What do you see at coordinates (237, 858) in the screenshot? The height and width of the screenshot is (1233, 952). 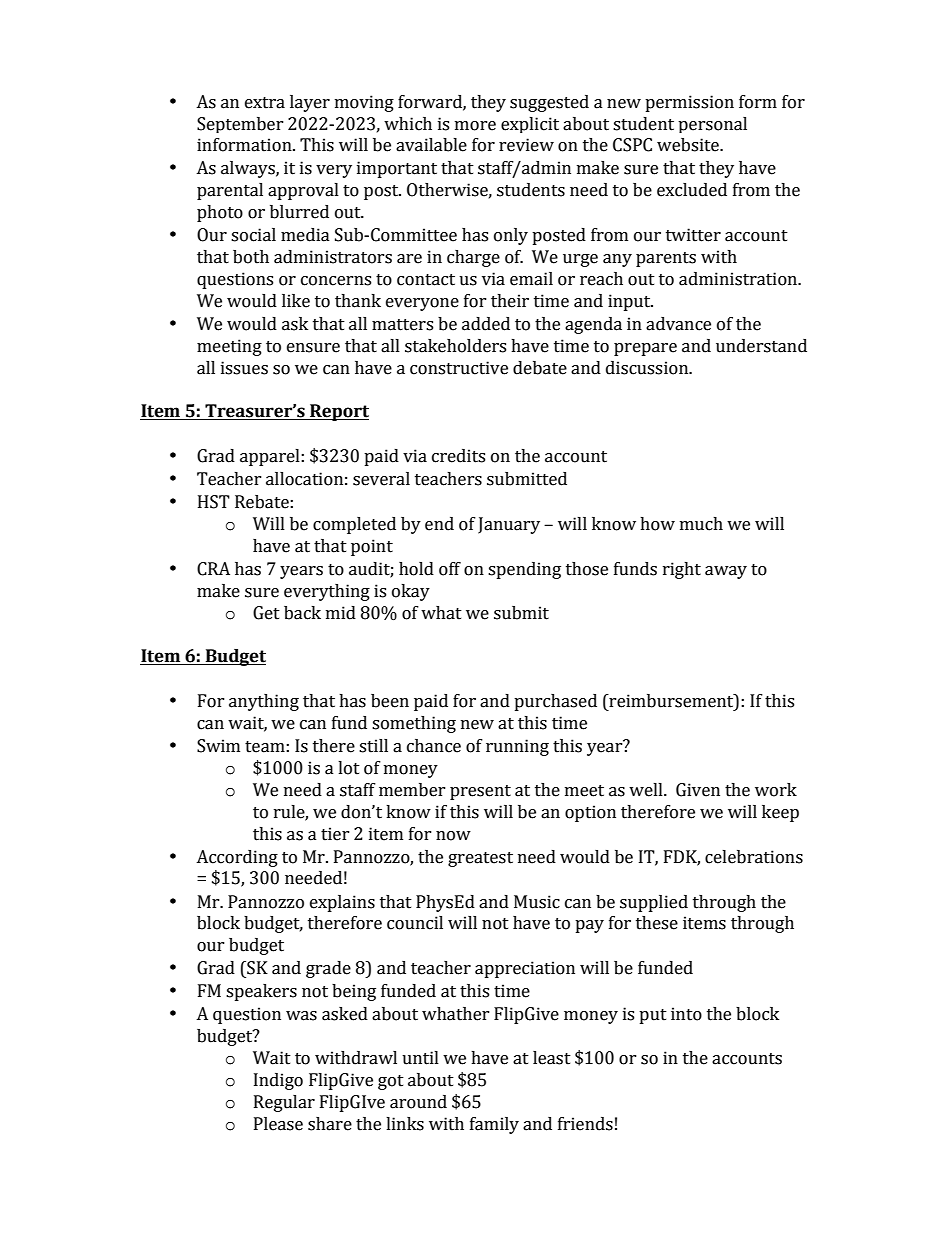 I see `According` at bounding box center [237, 858].
